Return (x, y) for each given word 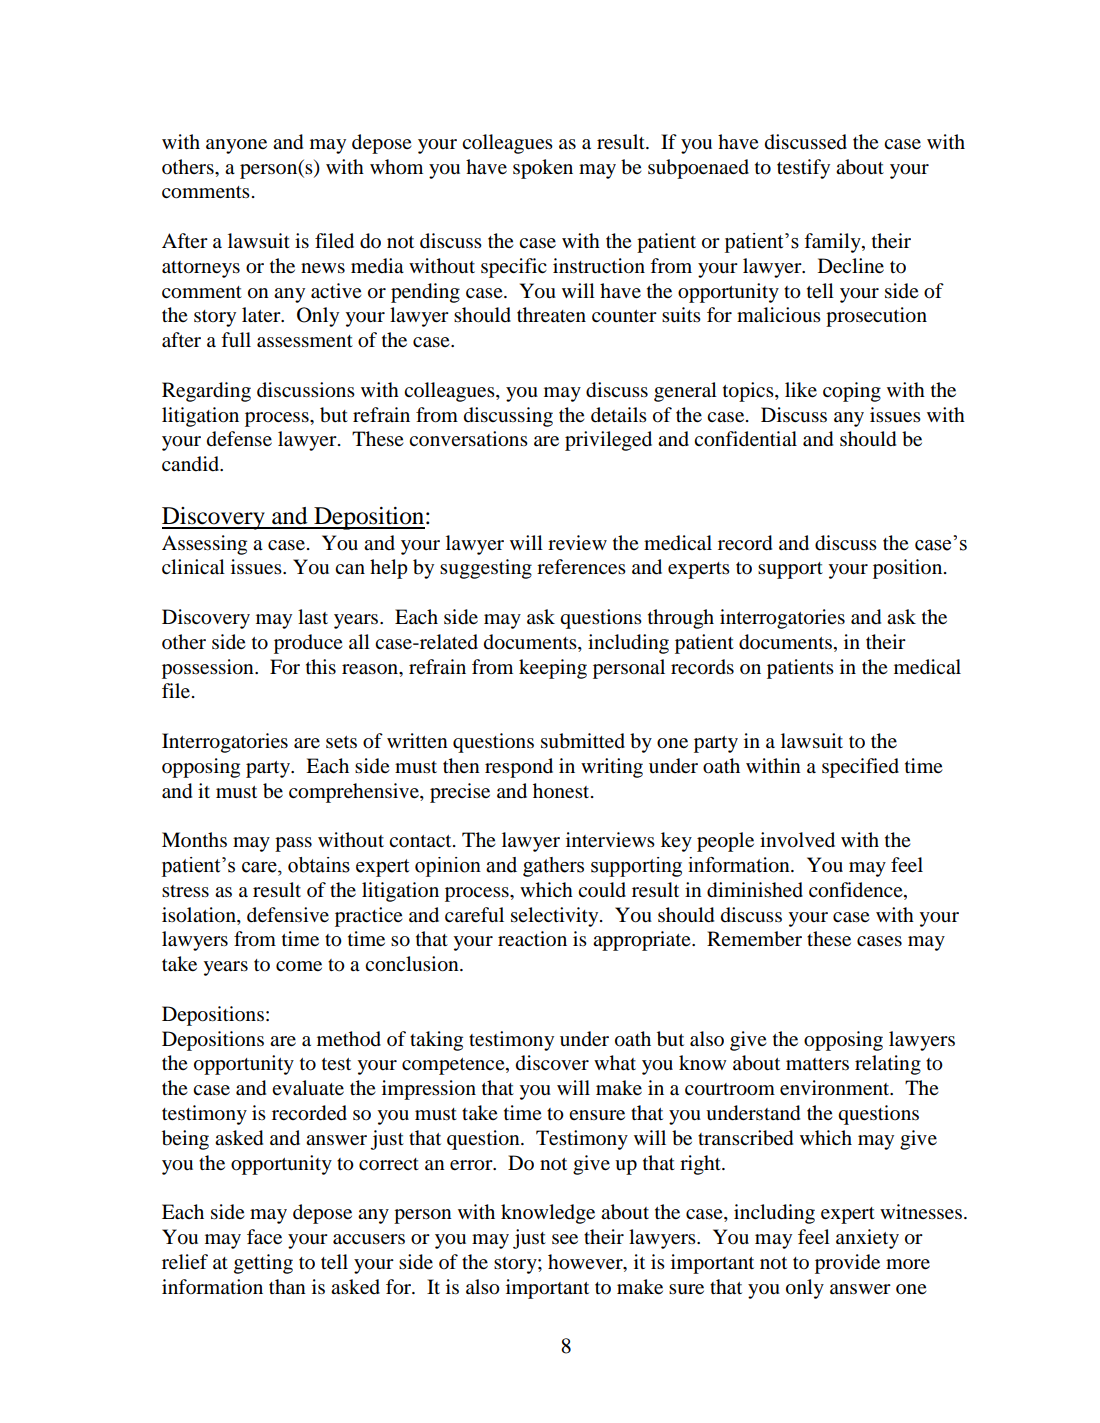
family (833, 243)
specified (860, 768)
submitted (583, 741)
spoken (543, 169)
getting (263, 1264)
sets (341, 742)
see (565, 1239)
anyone (236, 146)
